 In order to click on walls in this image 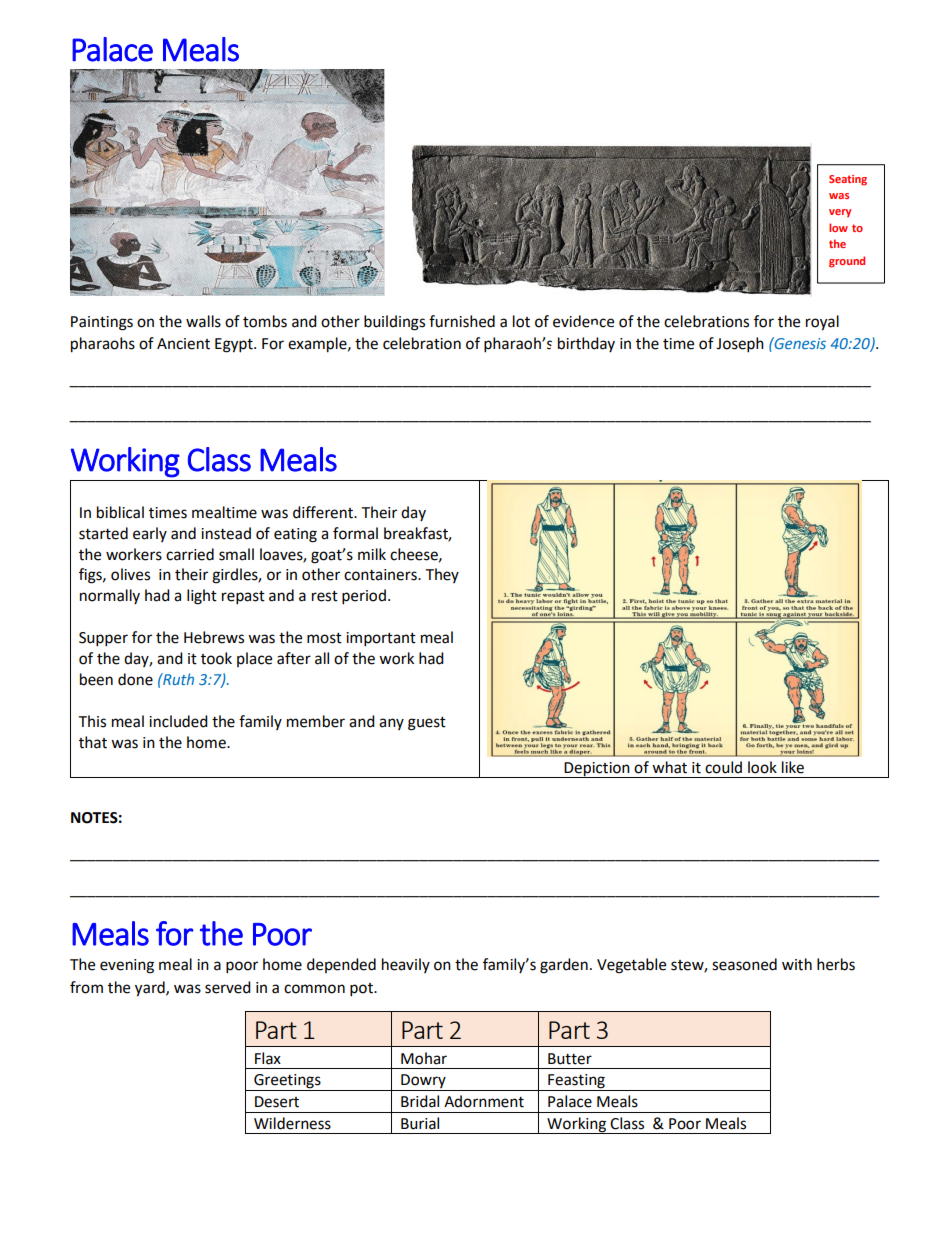, I will do `click(203, 321)`.
